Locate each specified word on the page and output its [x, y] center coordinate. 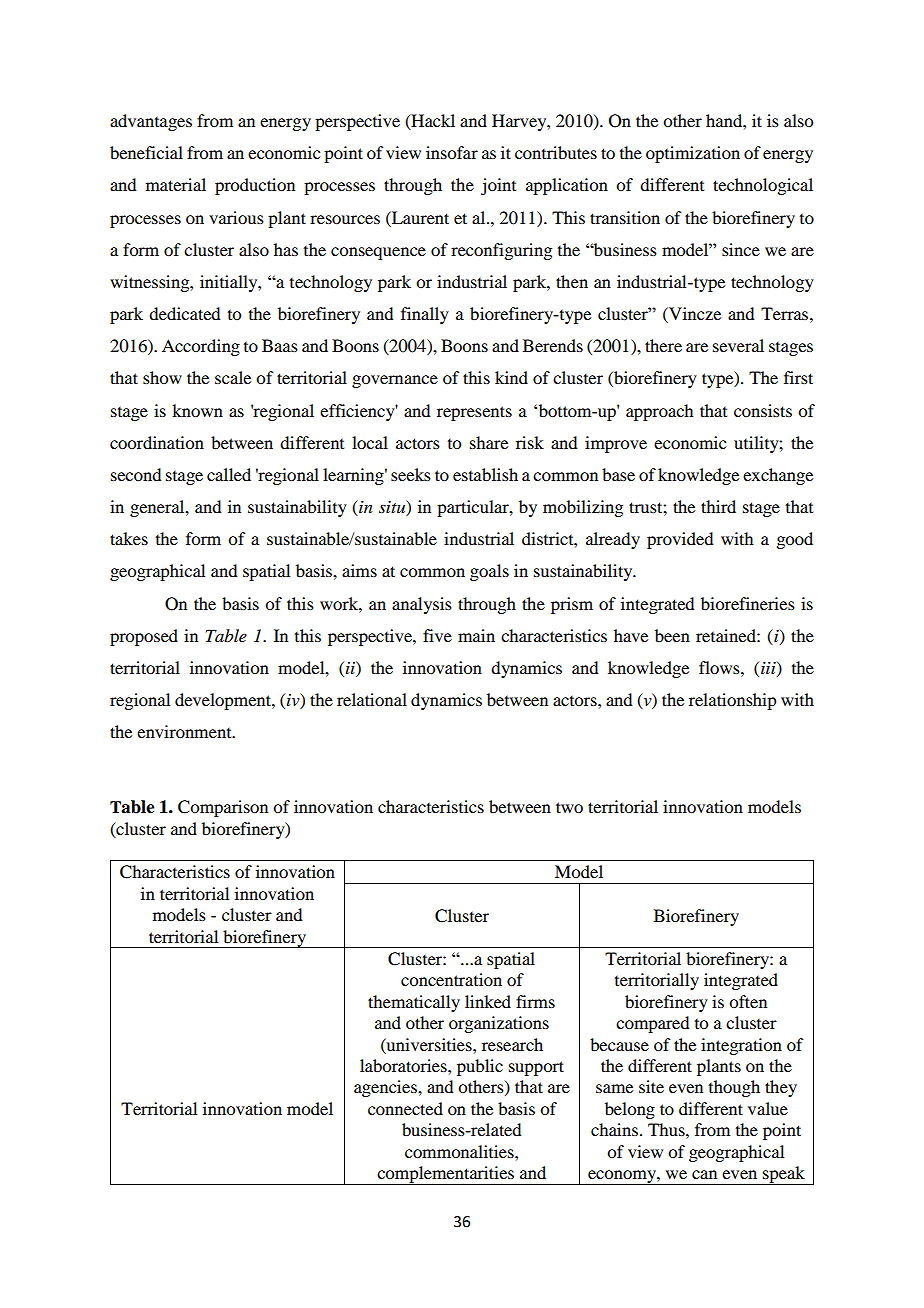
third [718, 506]
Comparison [223, 808]
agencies [386, 1088]
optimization [693, 154]
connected [405, 1108]
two [569, 807]
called [229, 474]
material [176, 184]
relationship [732, 701]
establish [485, 474]
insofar [452, 152]
